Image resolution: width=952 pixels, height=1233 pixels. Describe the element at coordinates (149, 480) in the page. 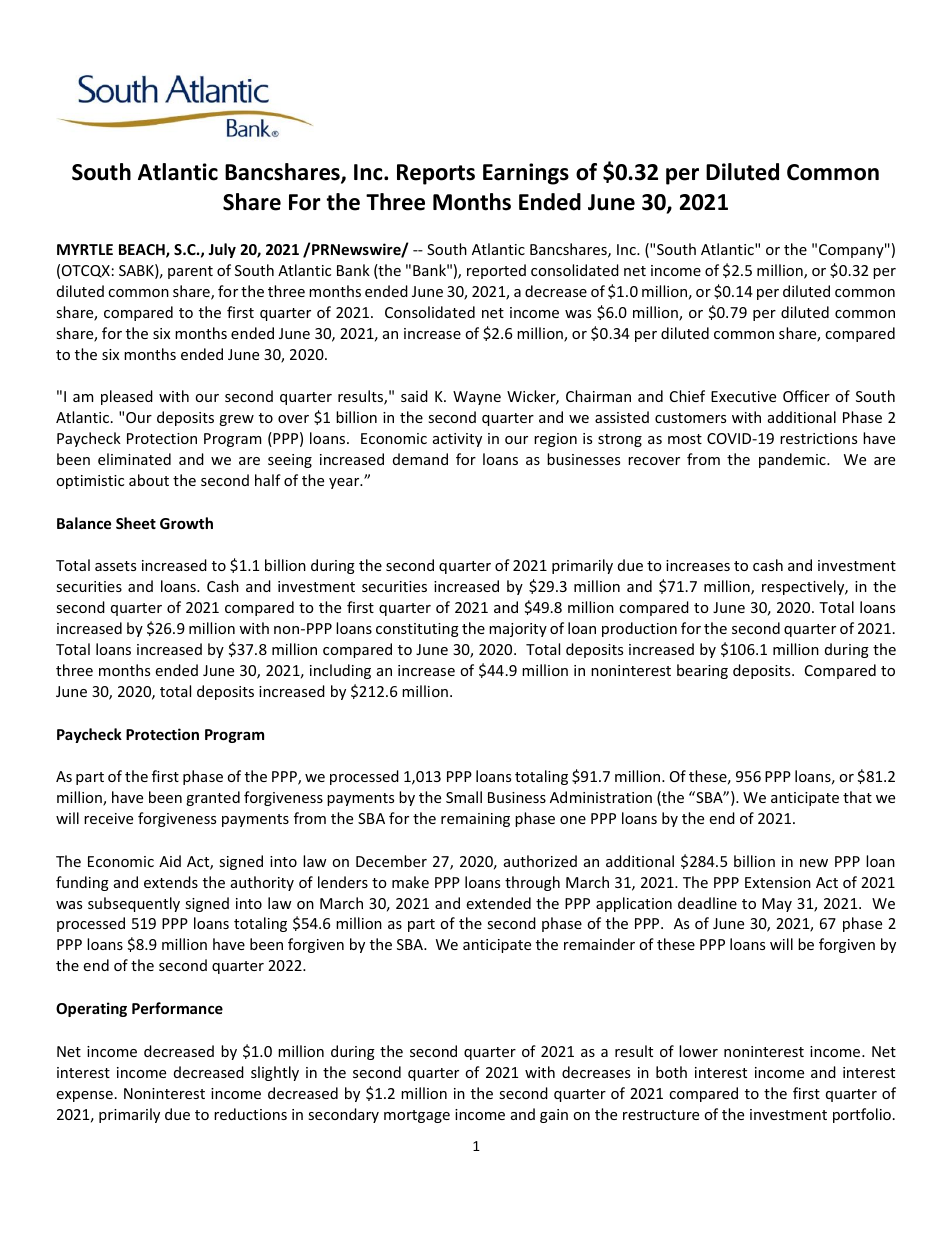

I see `about` at that location.
